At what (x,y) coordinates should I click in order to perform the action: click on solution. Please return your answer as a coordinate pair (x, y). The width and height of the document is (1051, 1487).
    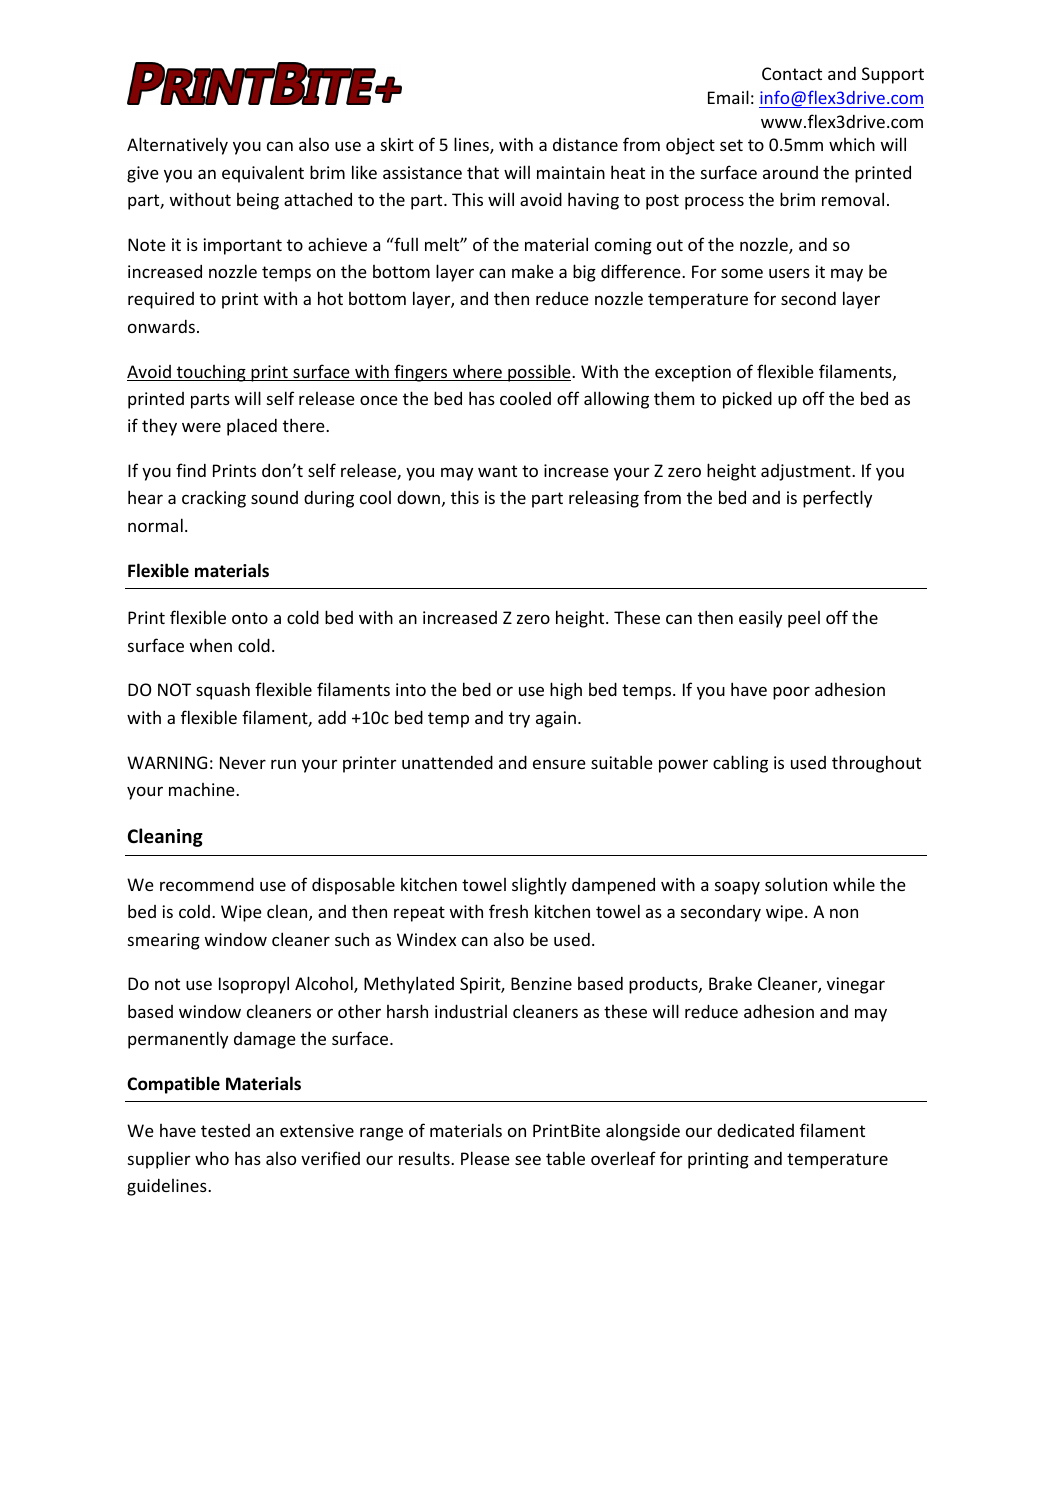
    Looking at the image, I should click on (796, 884).
